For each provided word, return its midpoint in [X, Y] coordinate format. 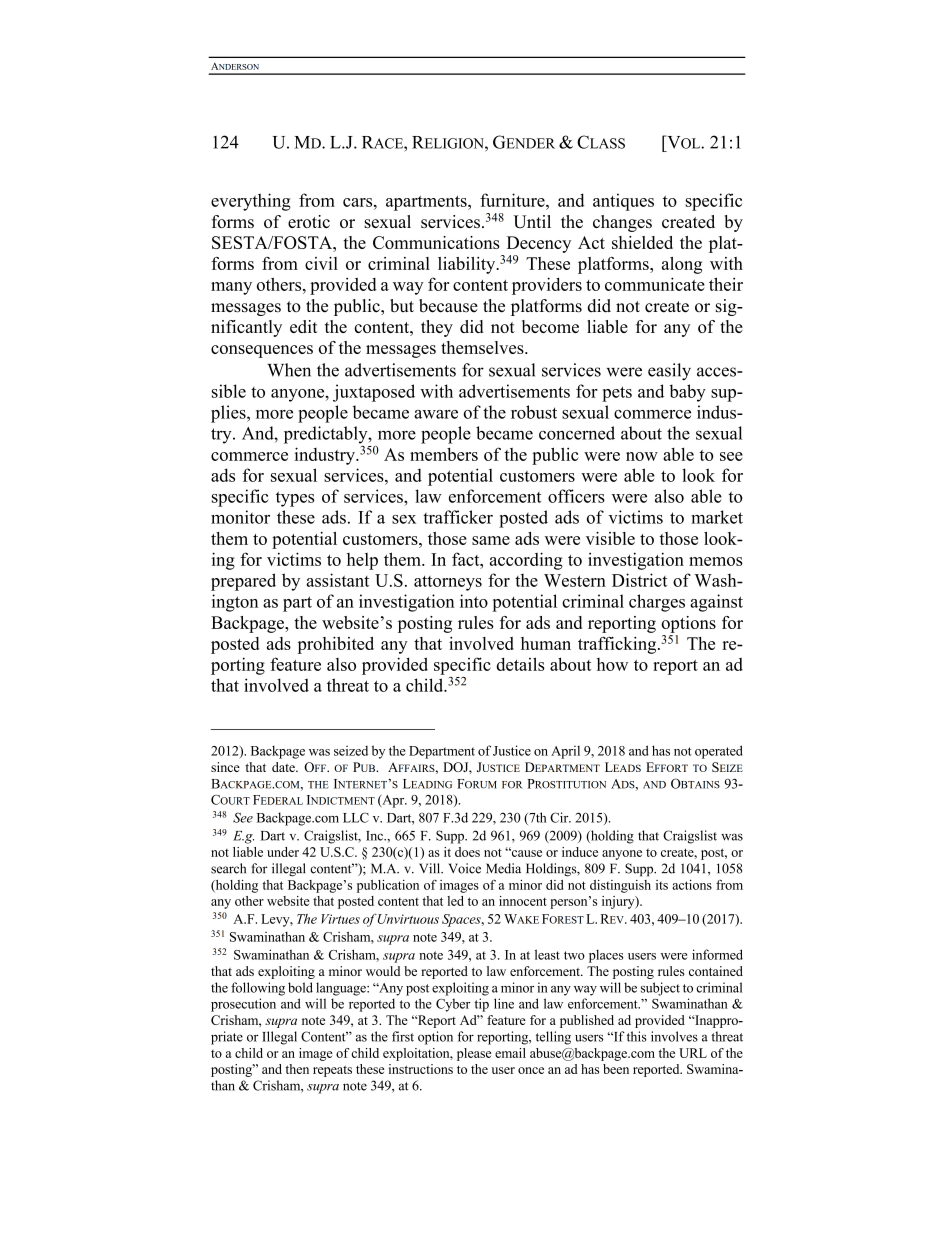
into [474, 601]
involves [674, 1036]
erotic [309, 221]
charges [657, 603]
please [474, 1054]
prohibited [335, 645]
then [297, 1069]
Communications [436, 242]
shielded [642, 242]
